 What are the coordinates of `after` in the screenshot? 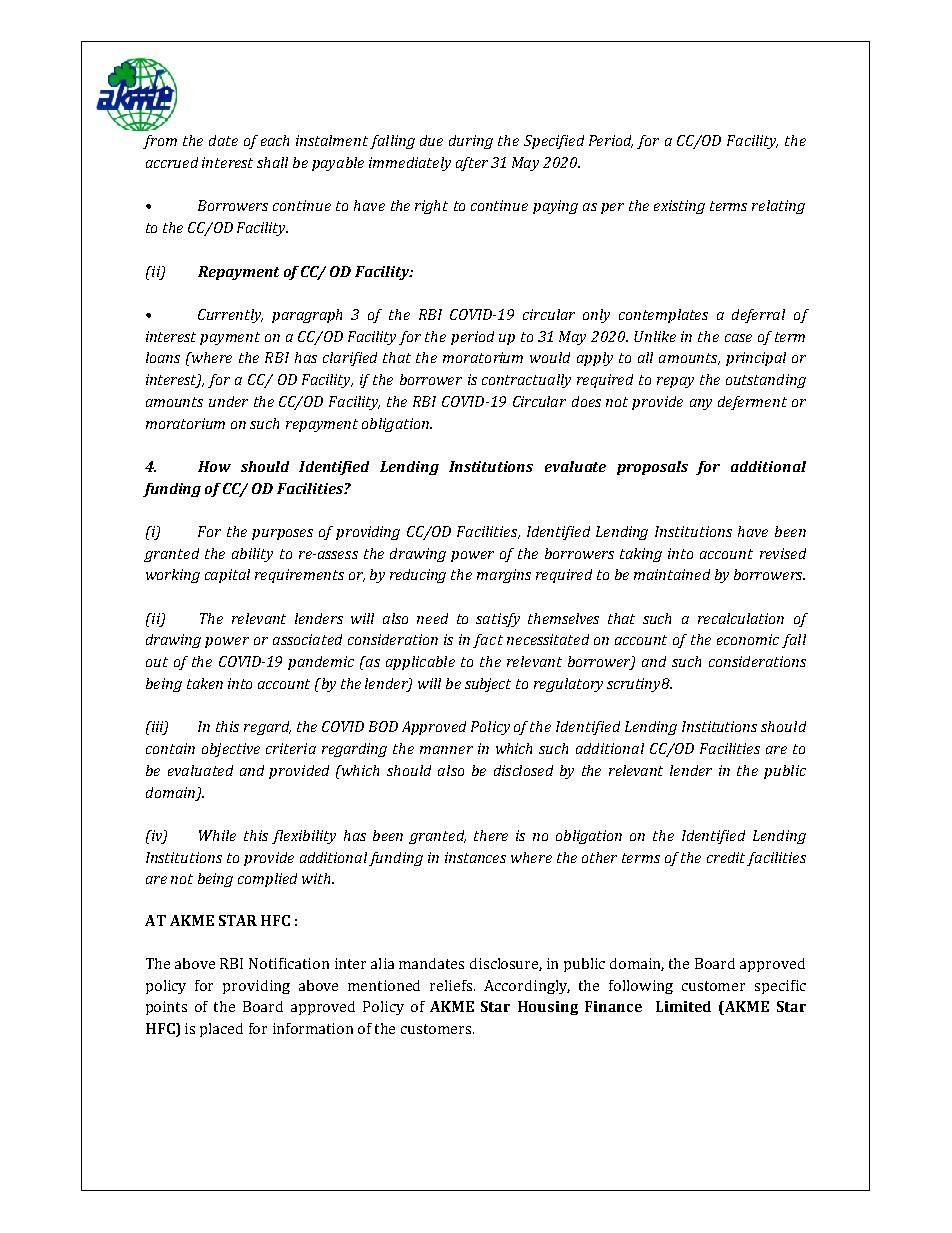 It's located at (472, 164).
